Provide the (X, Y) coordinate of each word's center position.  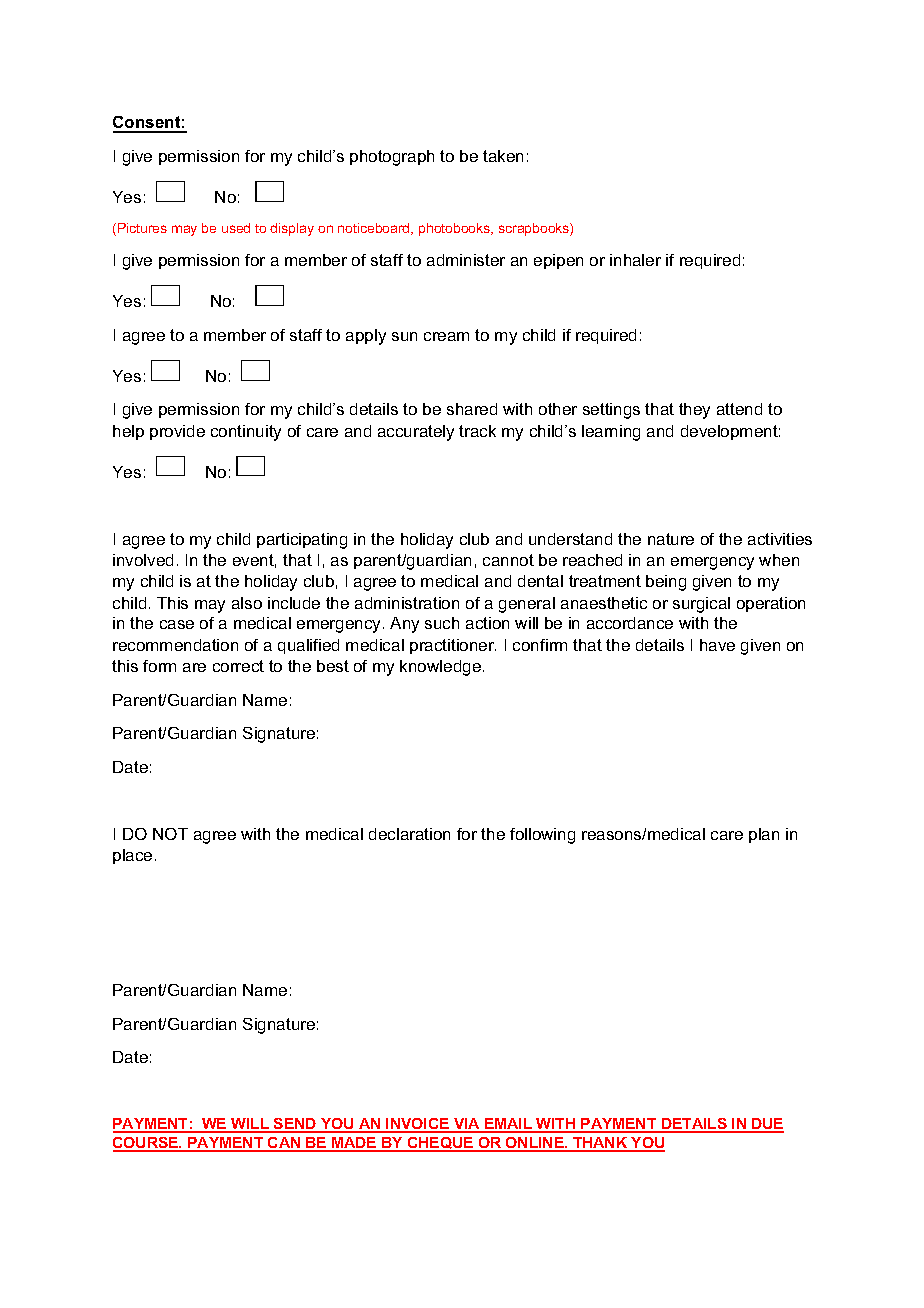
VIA (467, 1125)
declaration (409, 834)
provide (177, 432)
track (477, 431)
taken (503, 156)
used (236, 228)
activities (780, 539)
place (132, 856)
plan (764, 835)
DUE (767, 1125)
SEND (295, 1125)
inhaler (635, 260)
